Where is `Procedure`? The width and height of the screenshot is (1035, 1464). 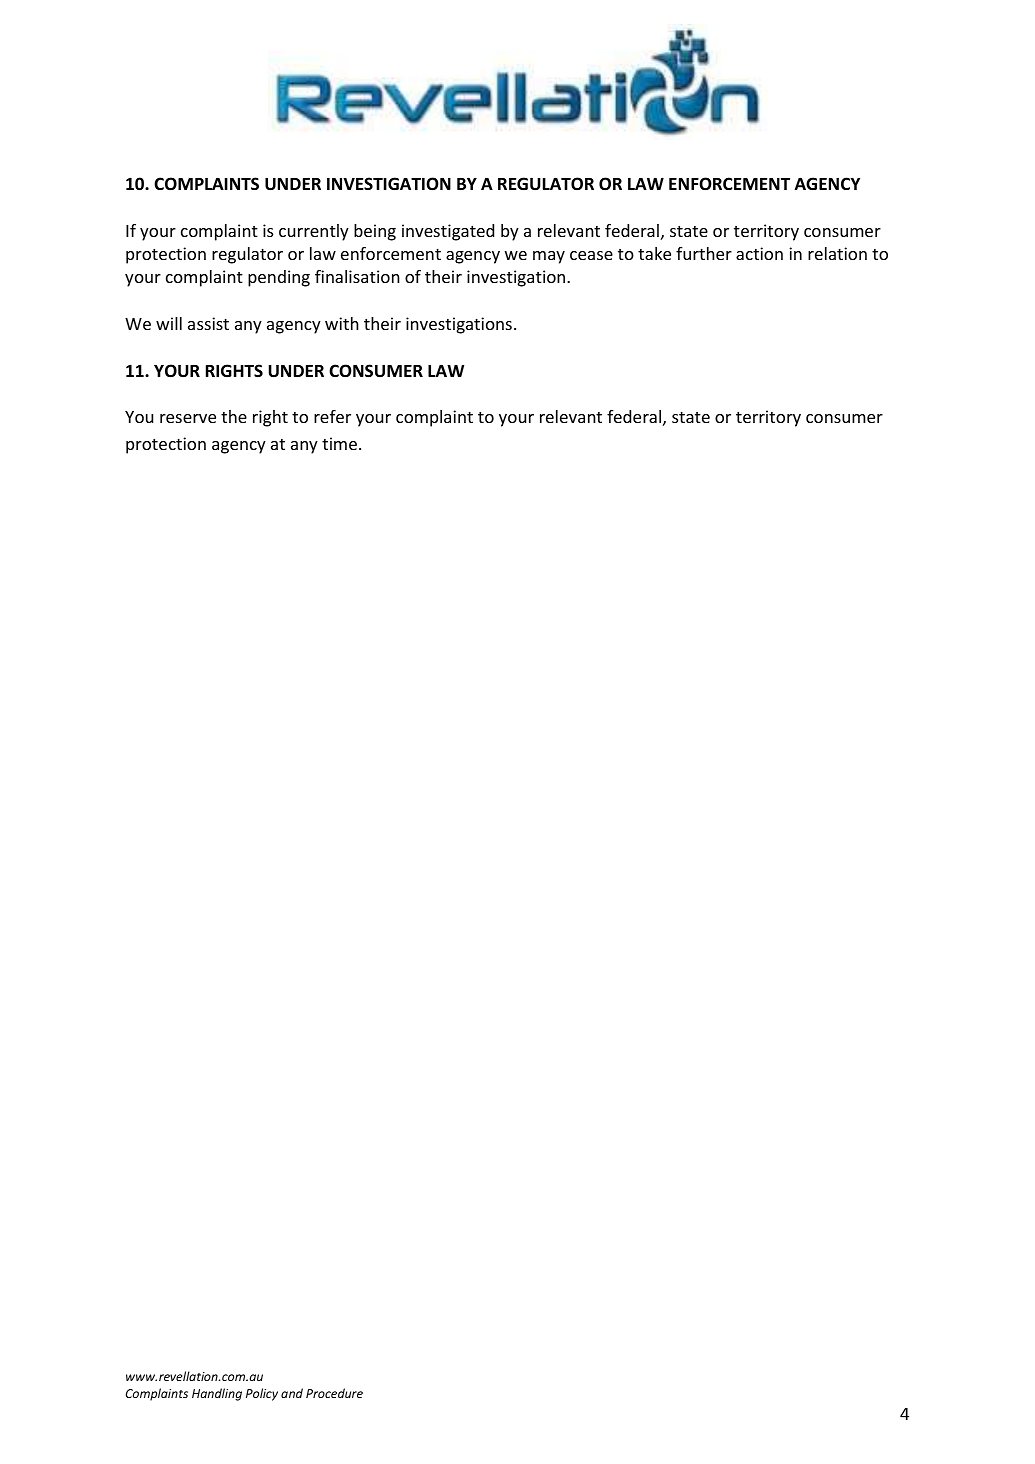
Procedure is located at coordinates (334, 1393).
